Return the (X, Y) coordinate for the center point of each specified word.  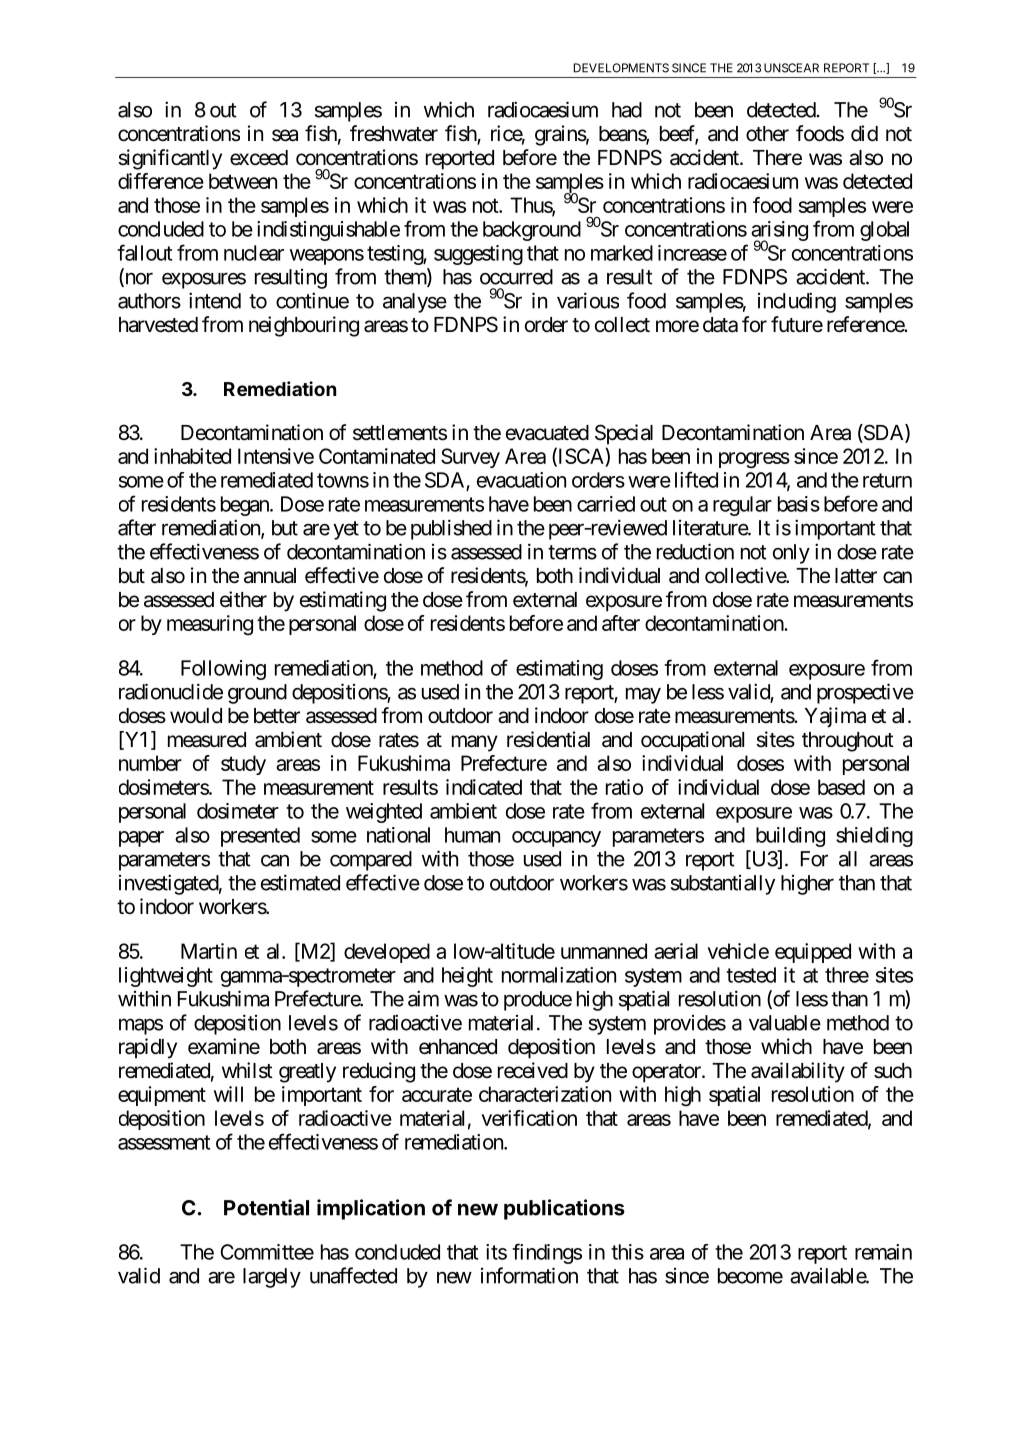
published (451, 529)
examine (224, 1046)
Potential (266, 1207)
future (797, 324)
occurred (516, 277)
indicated (484, 787)
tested (751, 975)
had (627, 110)
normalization (559, 975)
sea (285, 135)
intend (215, 300)
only (791, 554)
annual (270, 576)
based (841, 787)
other (767, 134)
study (243, 765)
